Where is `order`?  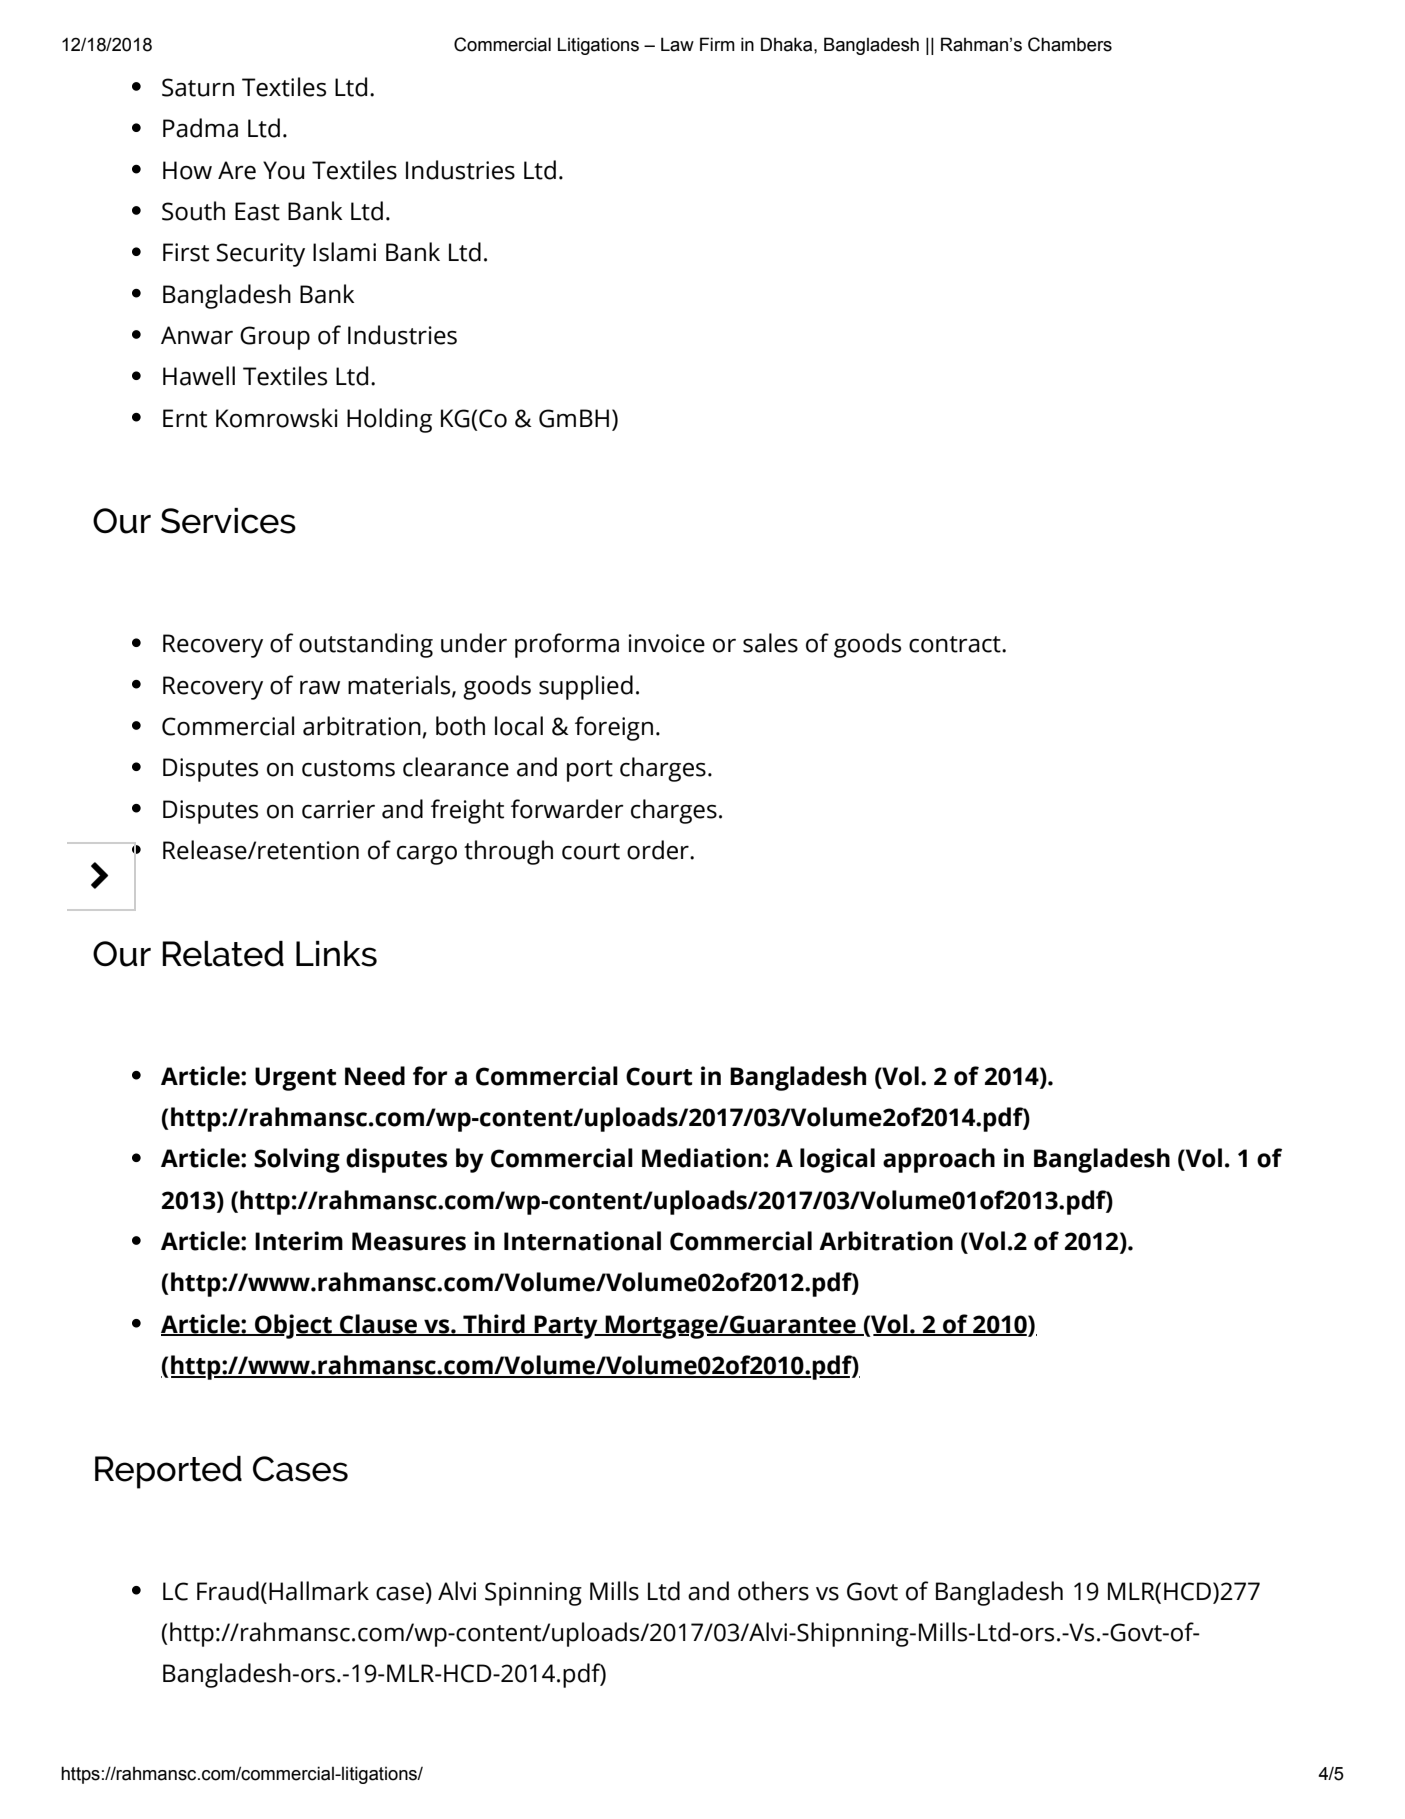
order is located at coordinates (659, 850).
